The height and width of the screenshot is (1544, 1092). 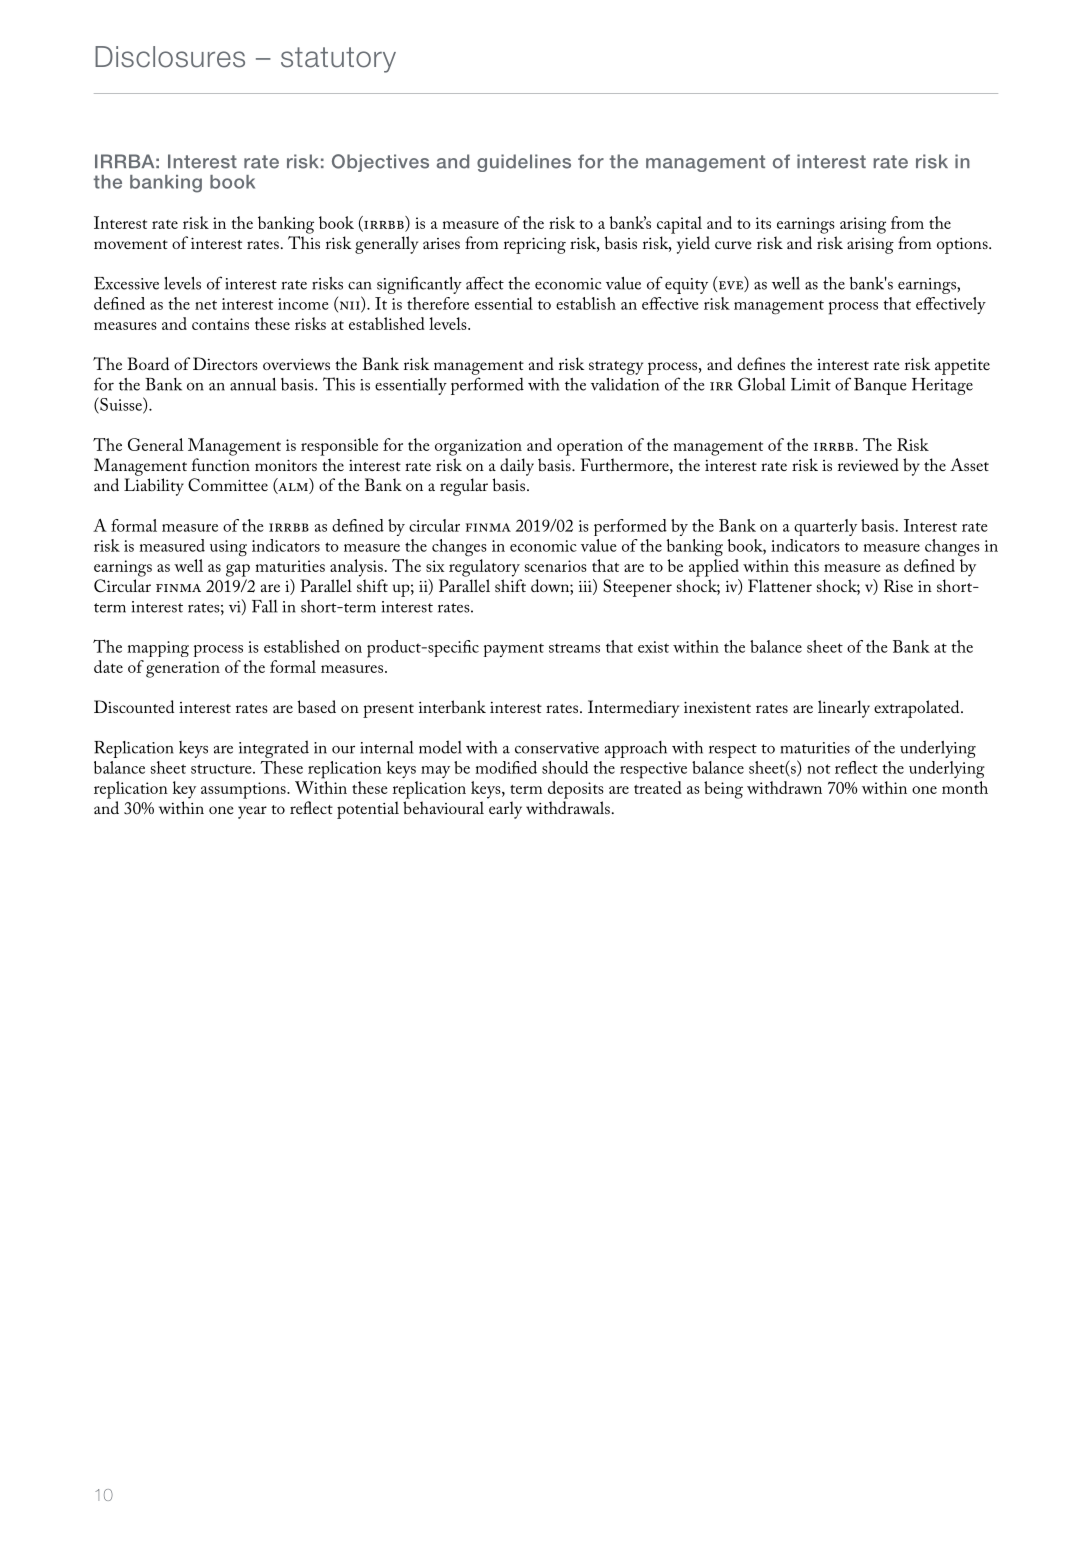 I want to click on Disclosures, so click(x=170, y=57).
